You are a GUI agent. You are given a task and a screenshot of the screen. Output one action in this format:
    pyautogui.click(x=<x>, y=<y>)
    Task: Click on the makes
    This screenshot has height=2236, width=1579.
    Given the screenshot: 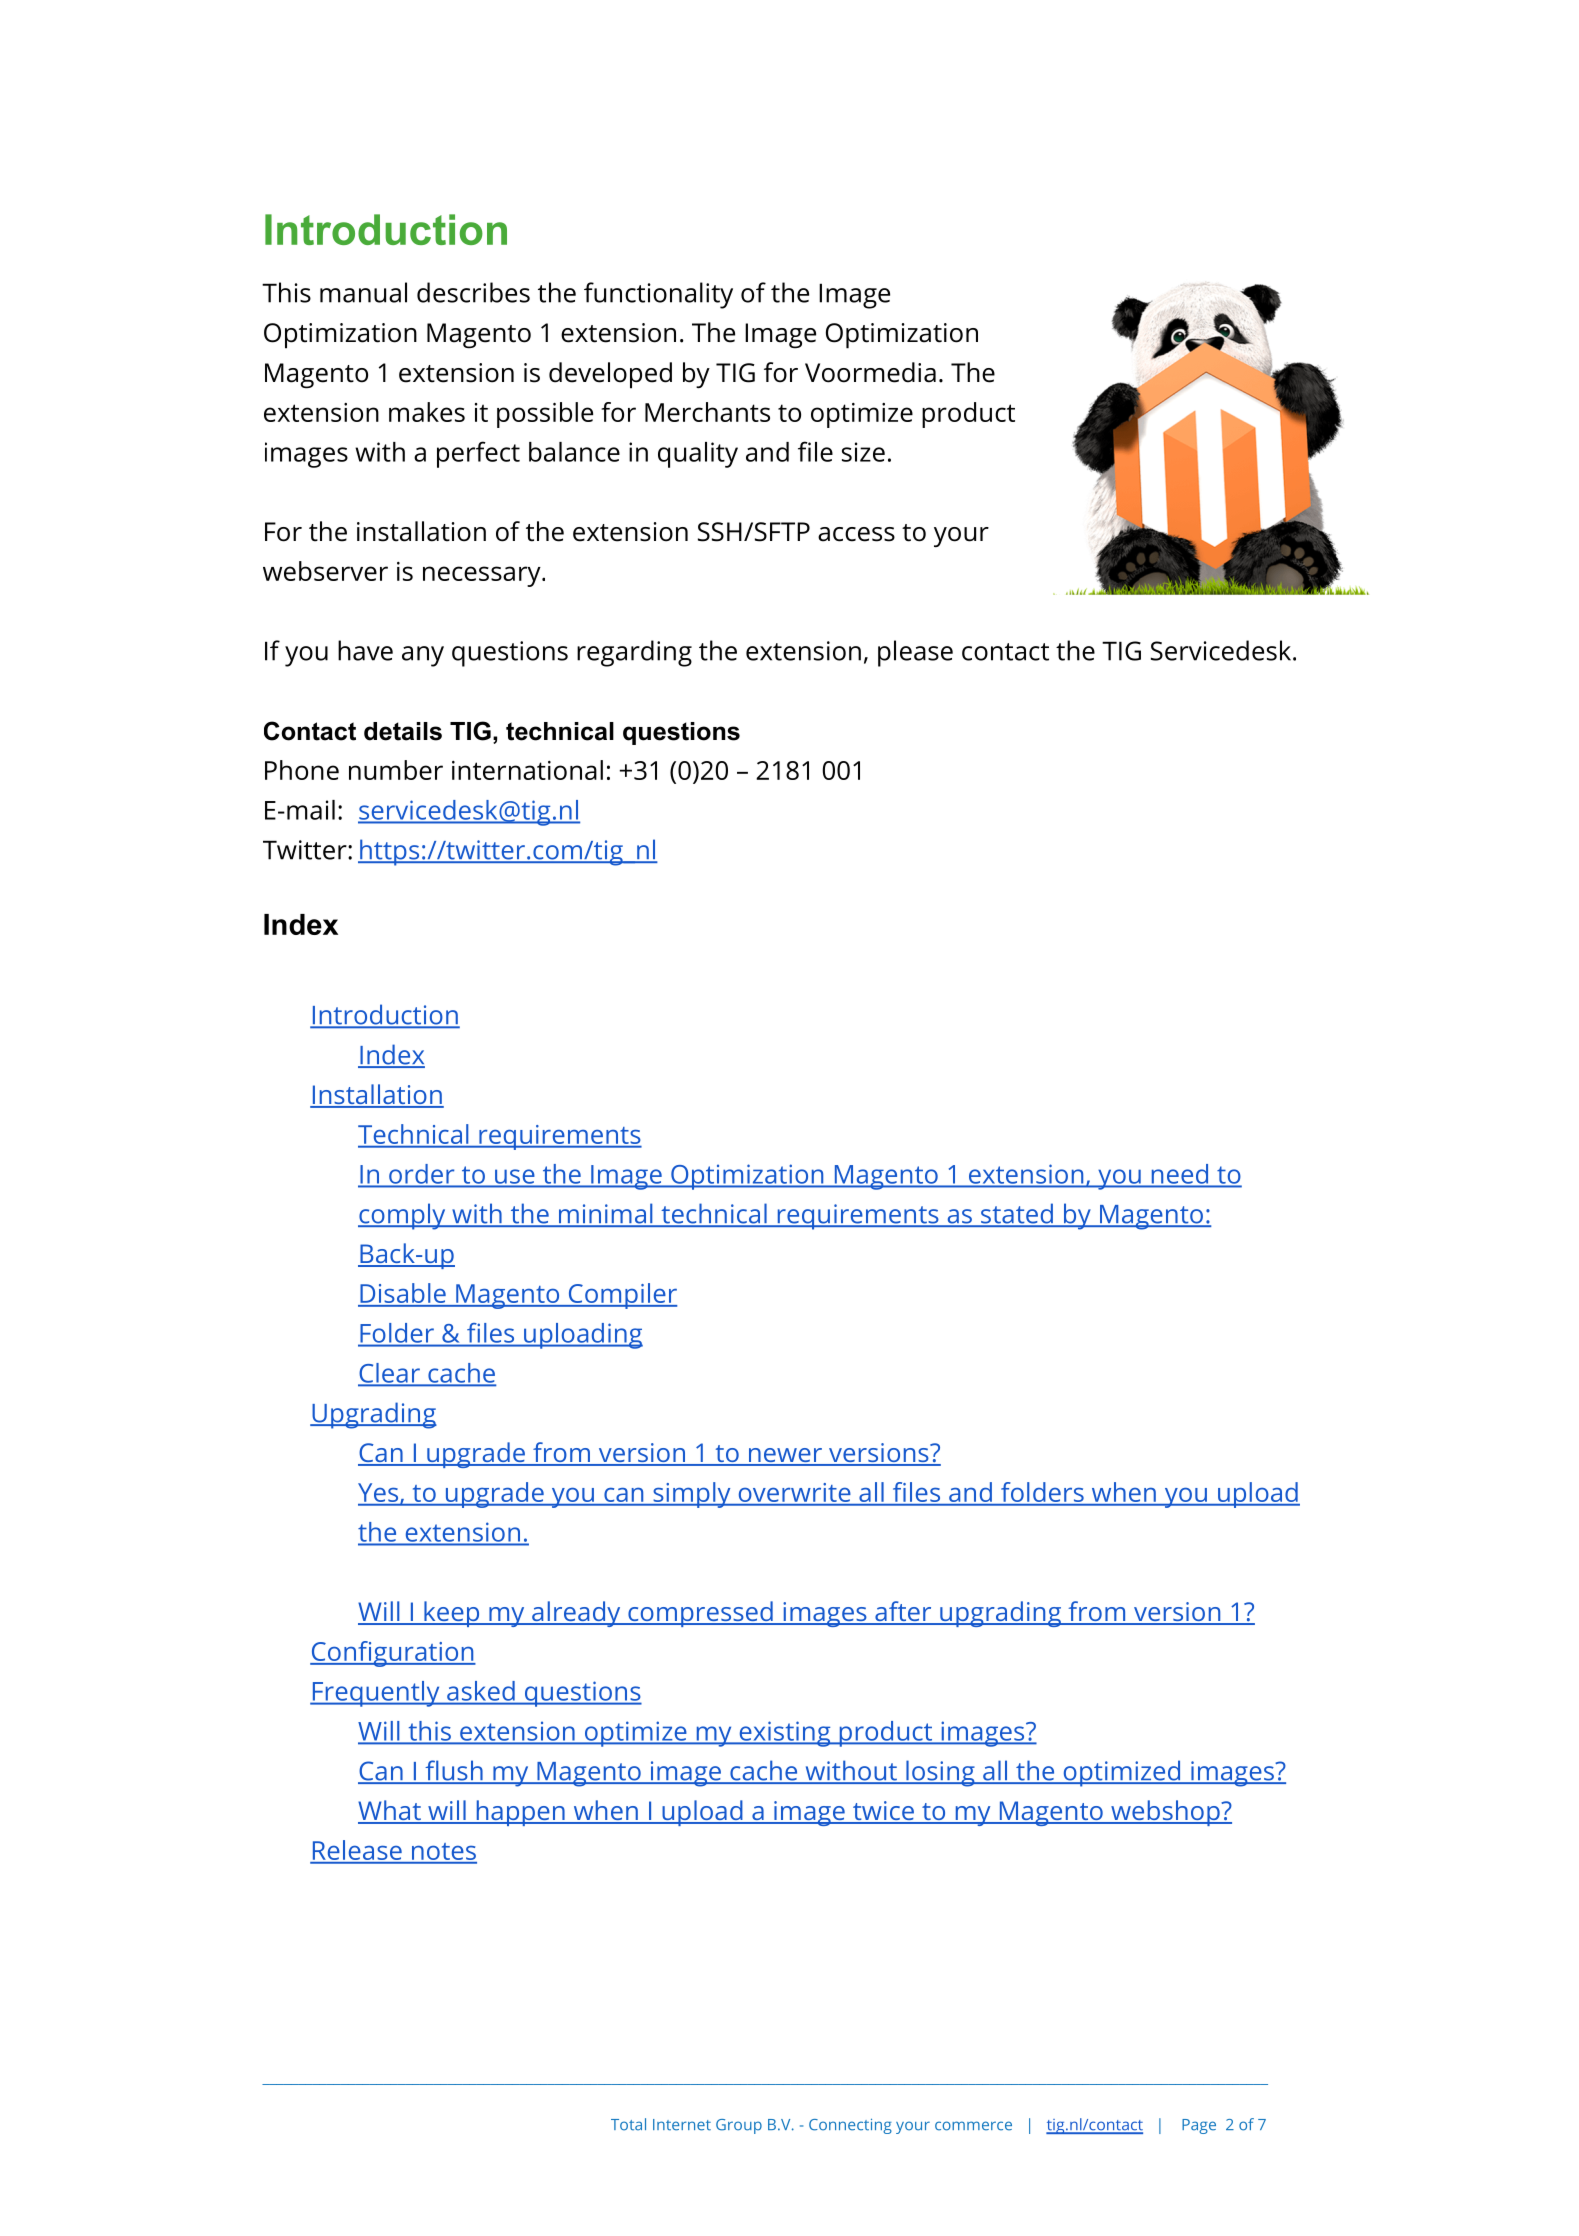 What is the action you would take?
    pyautogui.click(x=427, y=412)
